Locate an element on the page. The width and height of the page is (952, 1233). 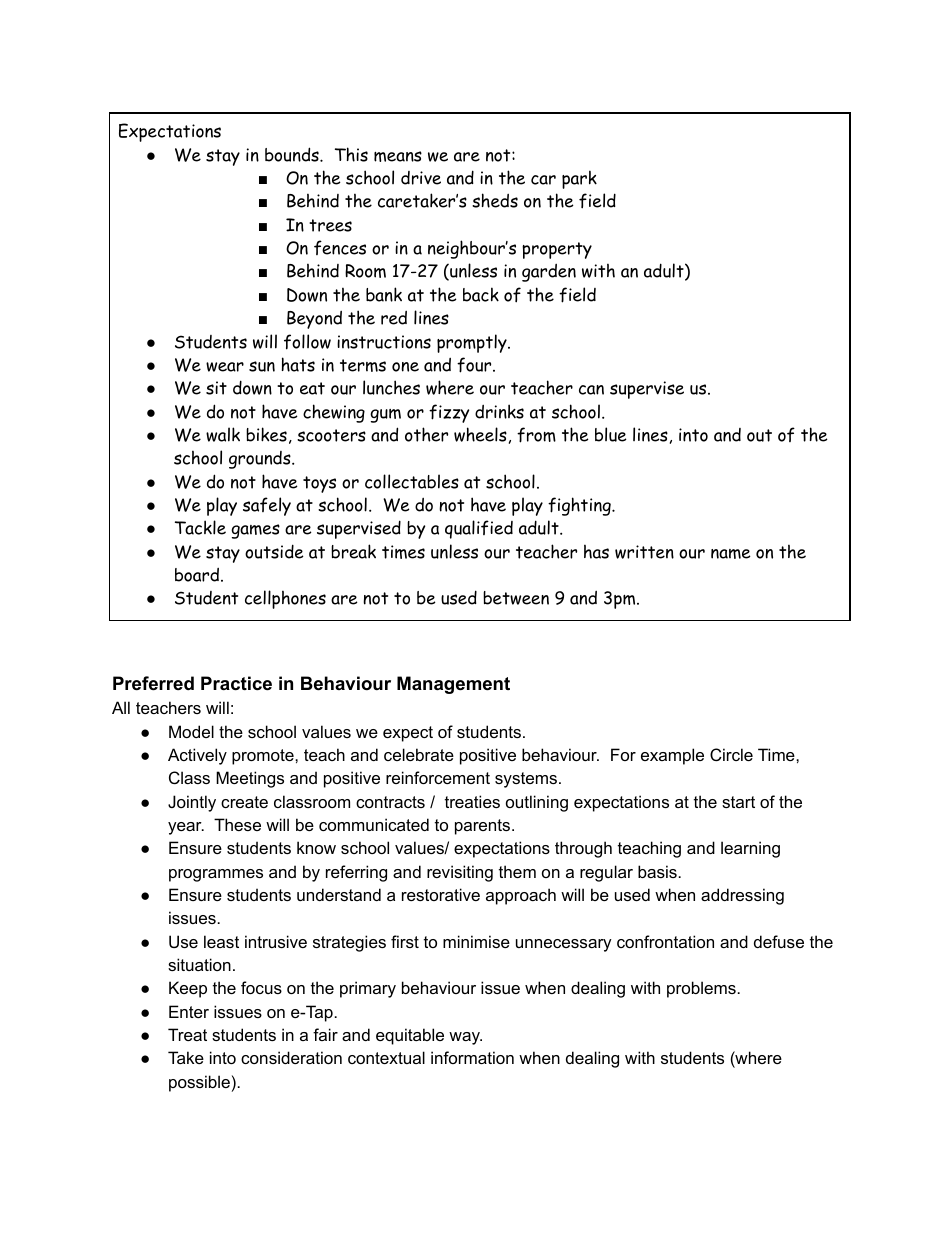
celebrate is located at coordinates (419, 754).
